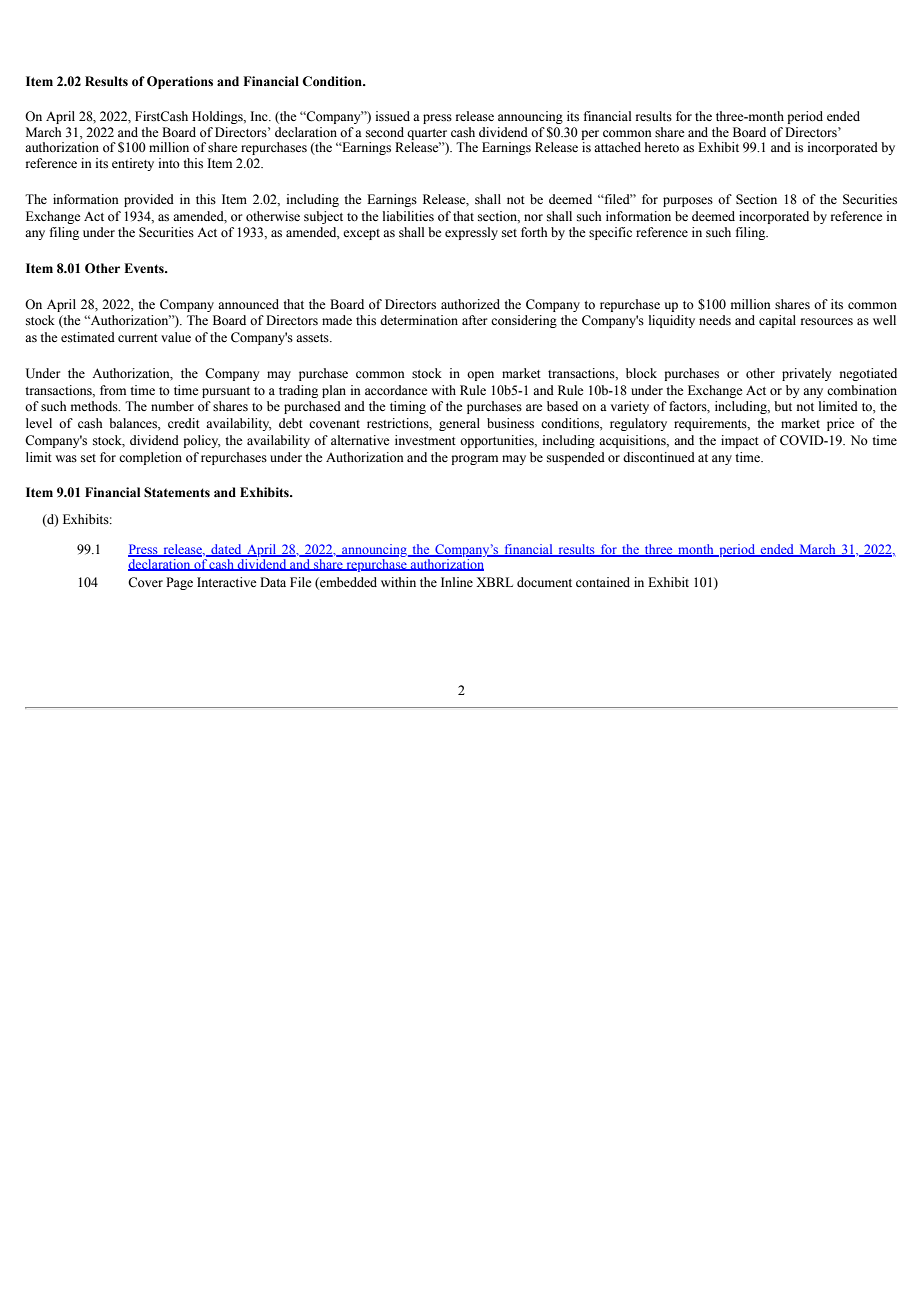 Image resolution: width=924 pixels, height=1308 pixels. I want to click on capital, so click(777, 321).
